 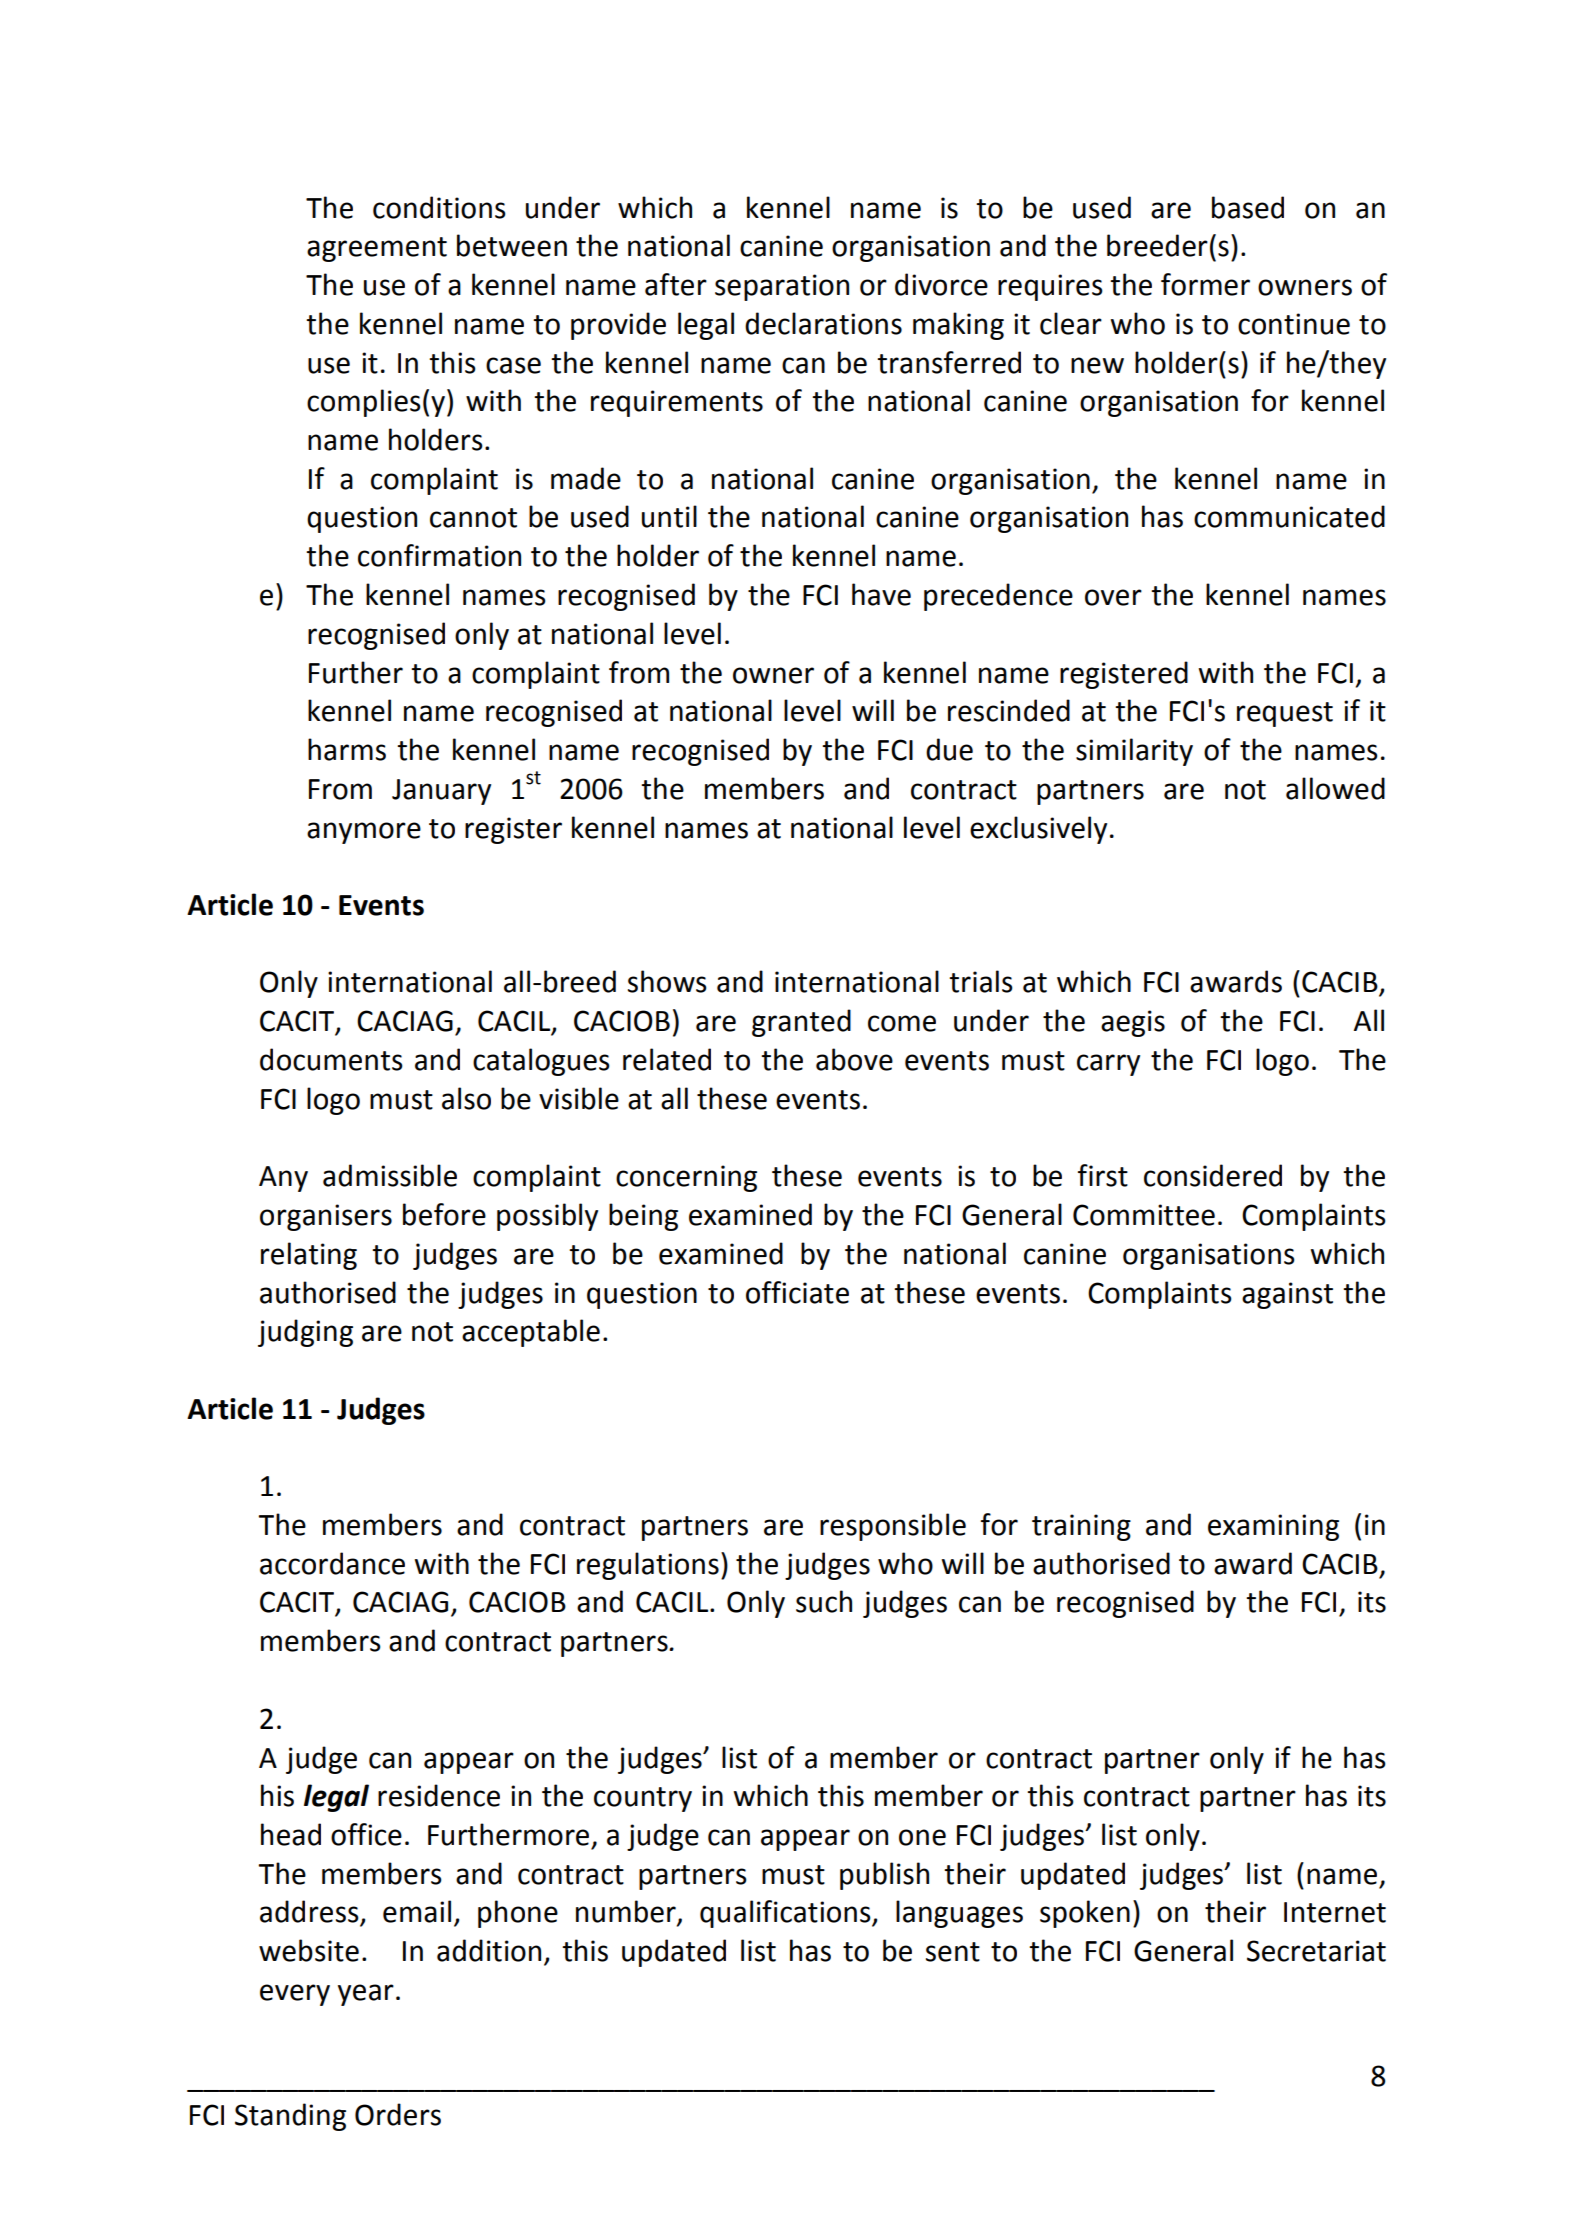 I want to click on examining, so click(x=1273, y=1527).
